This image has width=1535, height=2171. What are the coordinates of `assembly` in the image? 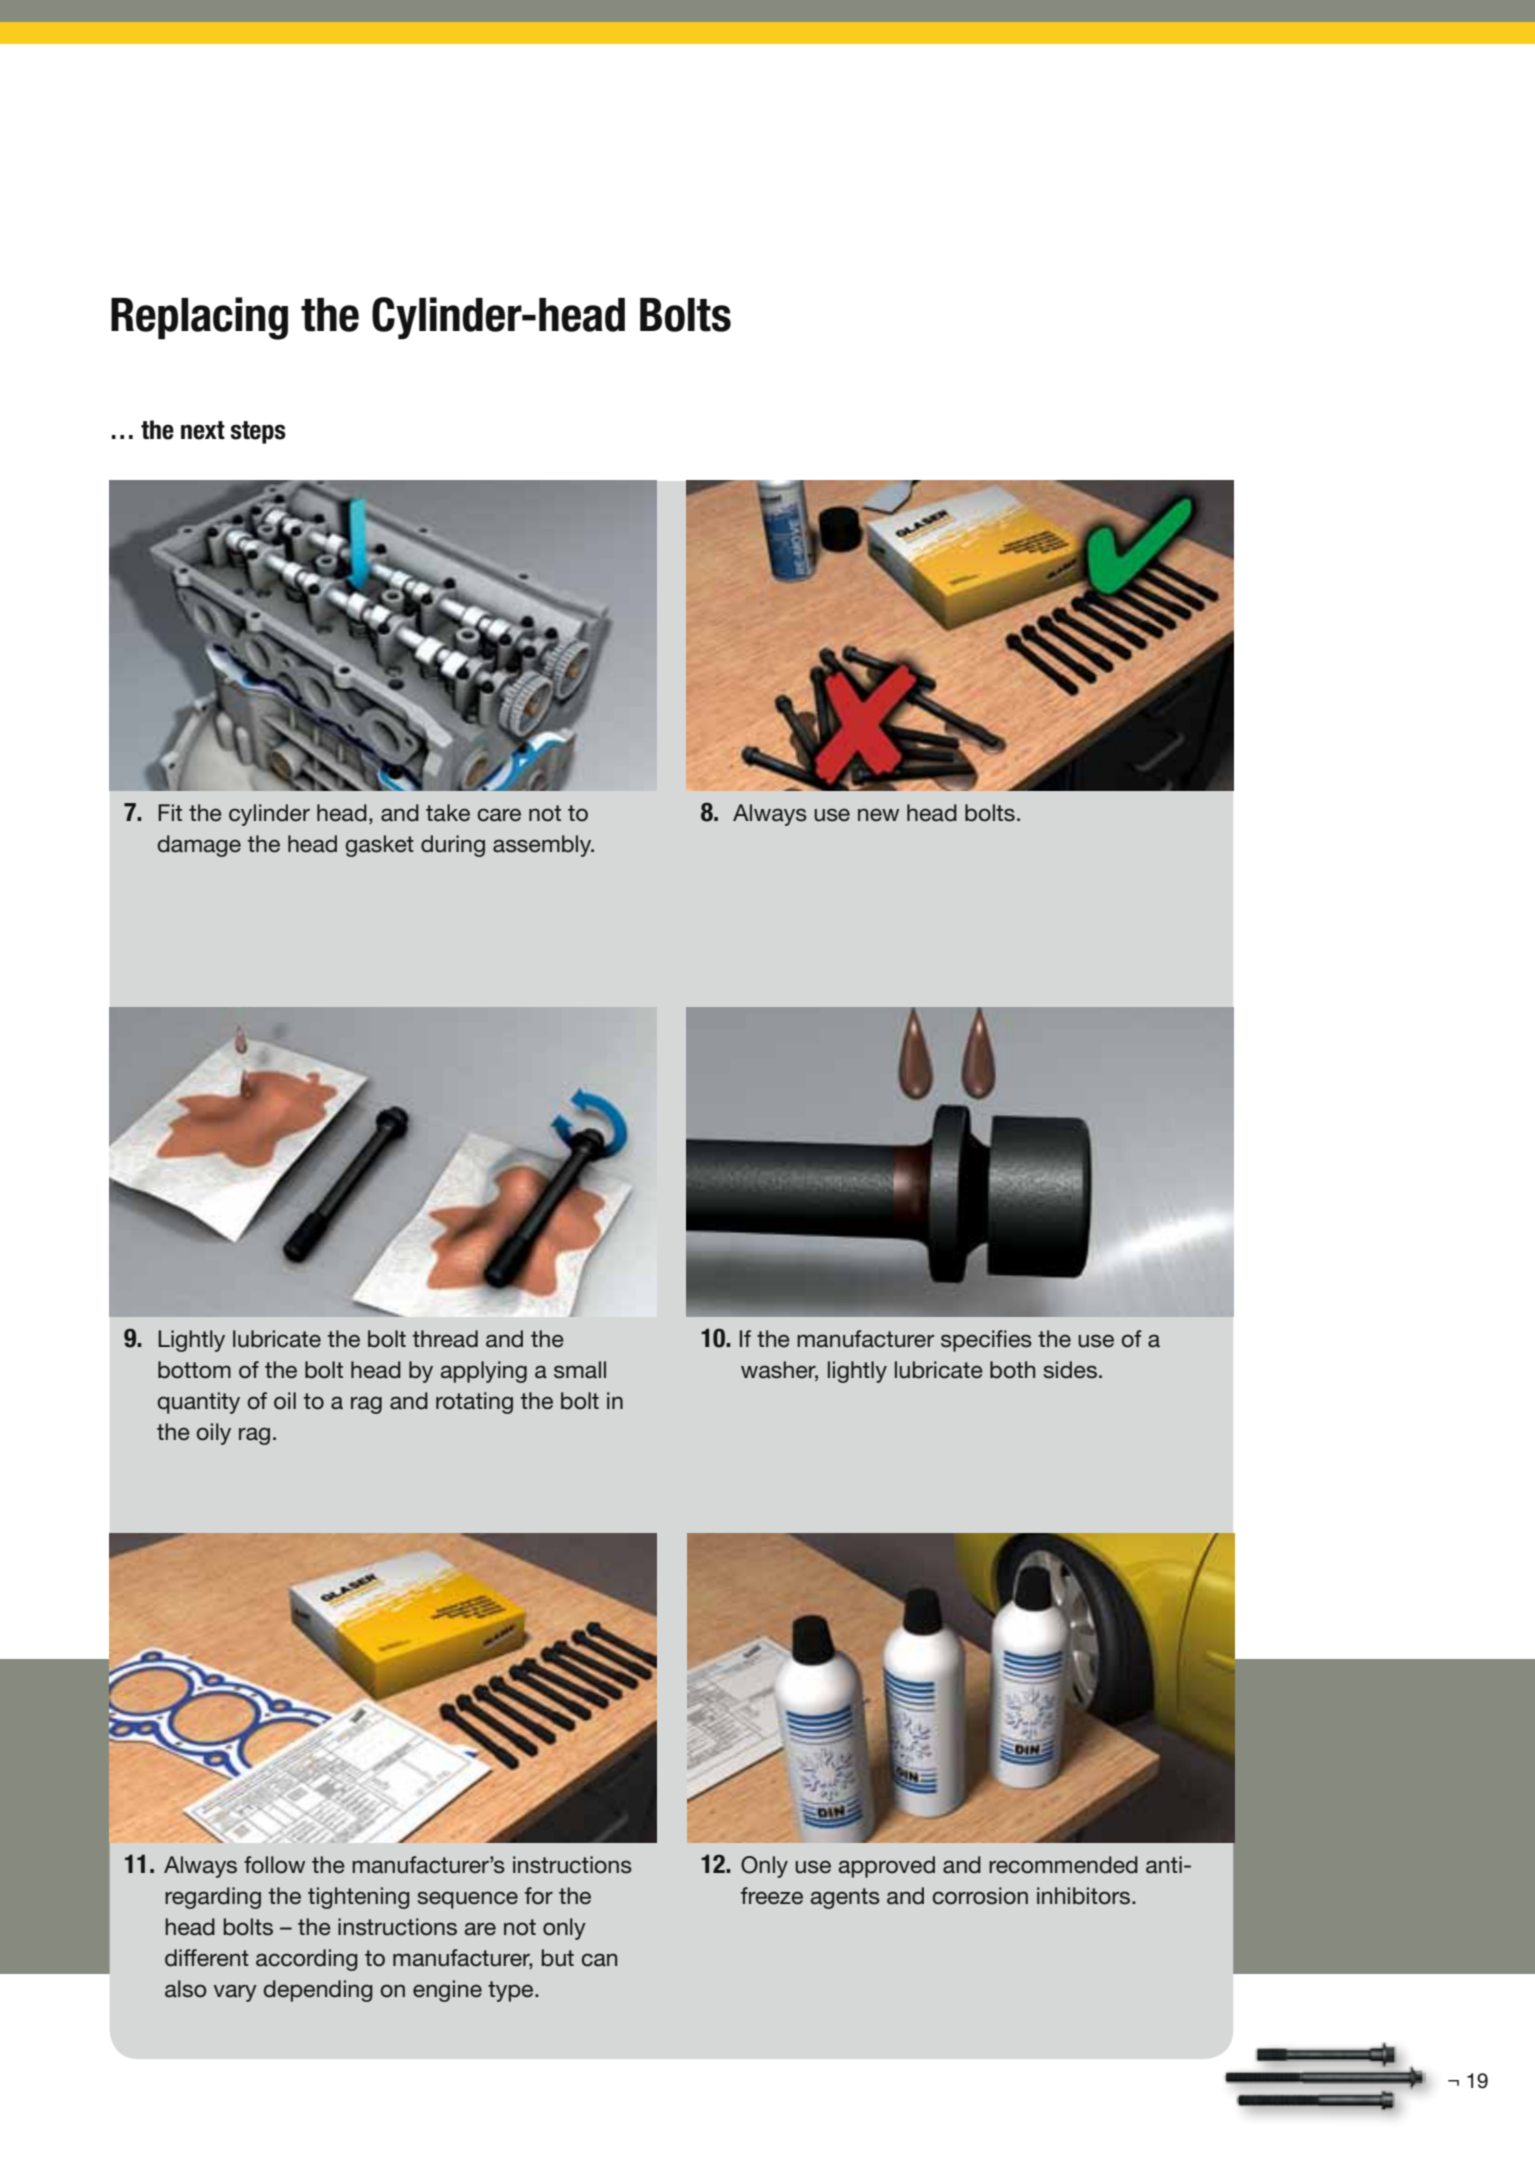 It's located at (543, 846).
